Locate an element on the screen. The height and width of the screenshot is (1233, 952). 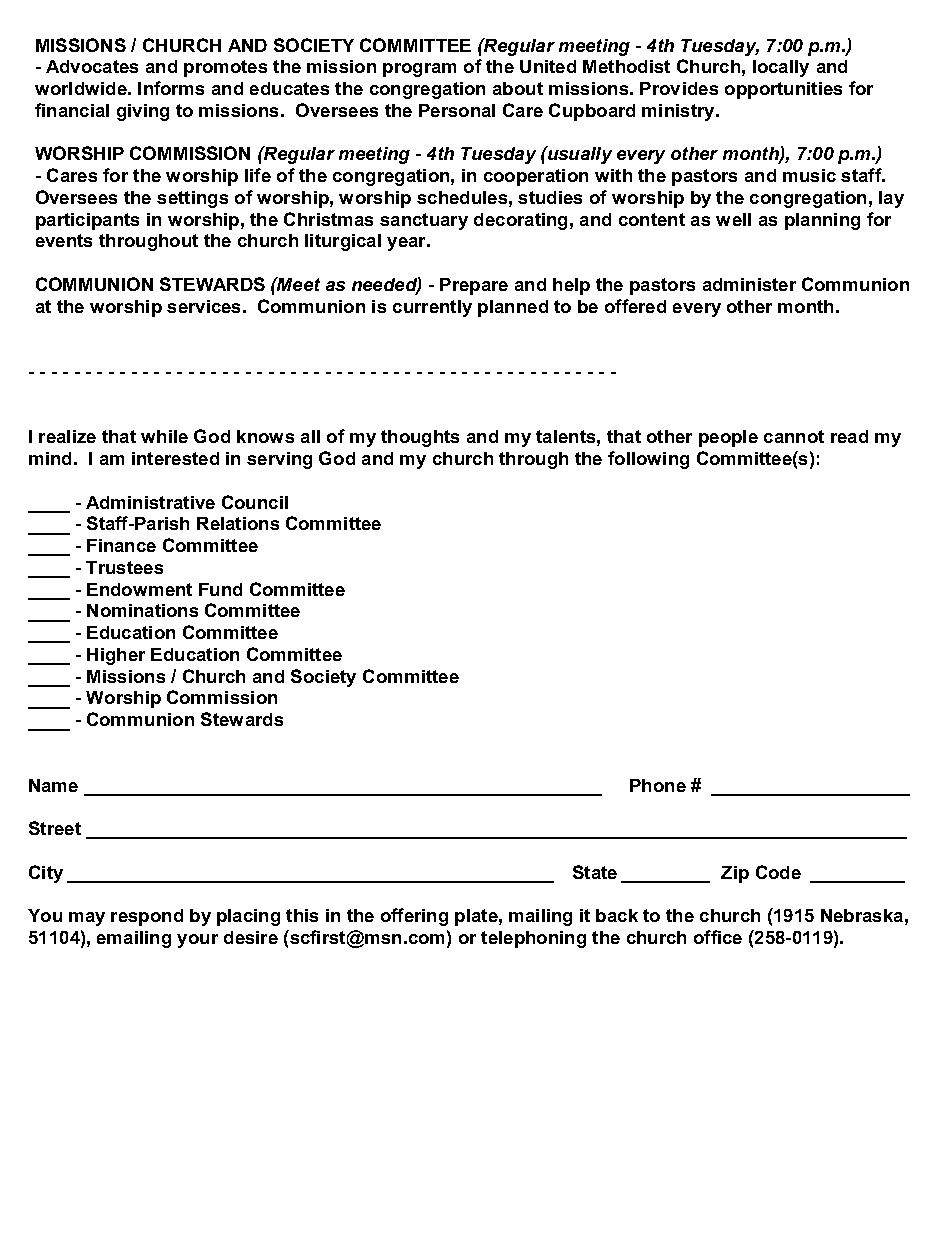
cannot is located at coordinates (794, 436).
